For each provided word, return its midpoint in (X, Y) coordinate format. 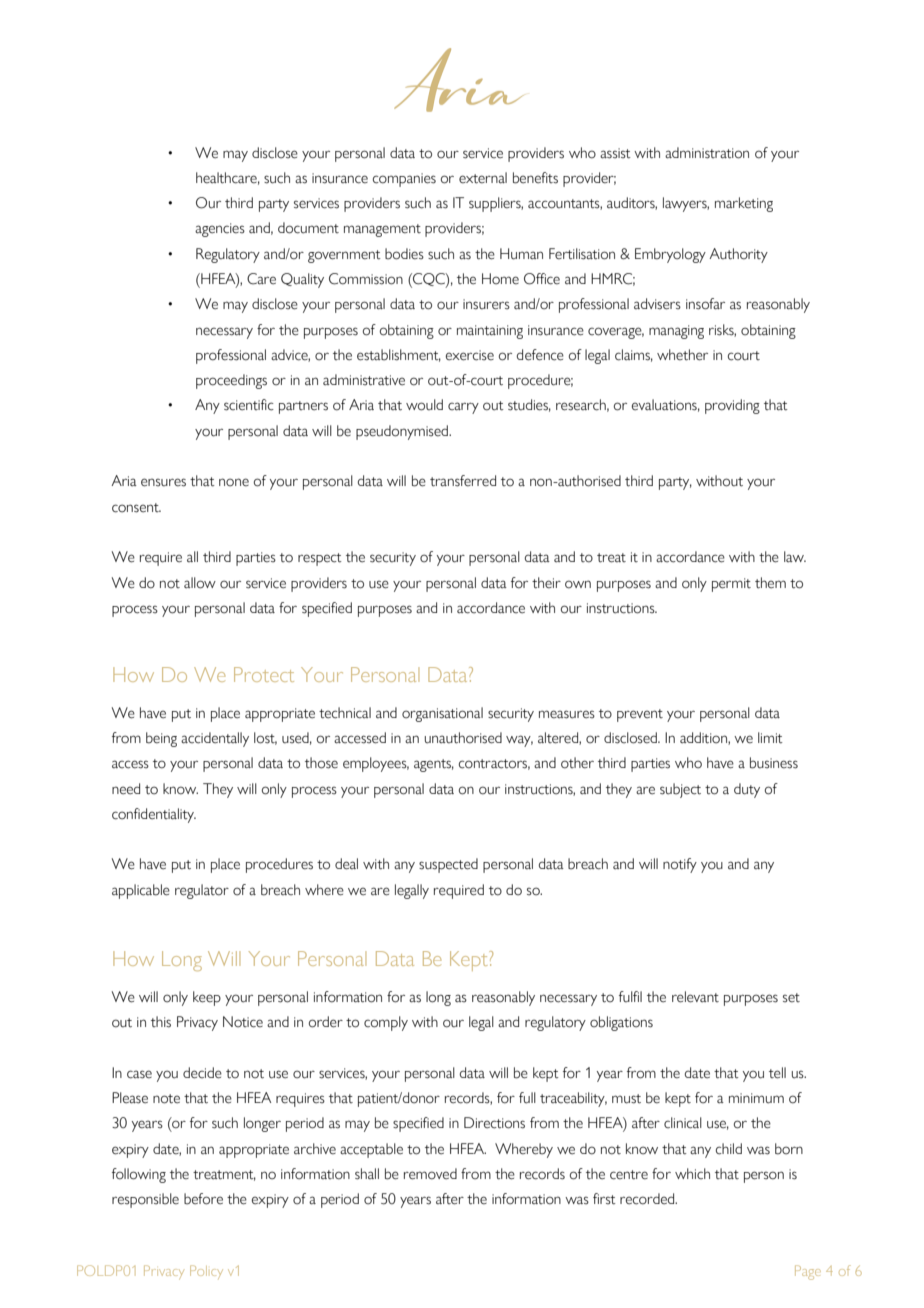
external (483, 178)
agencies (220, 230)
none (234, 482)
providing (732, 406)
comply (386, 1023)
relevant (695, 997)
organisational (442, 714)
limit (770, 738)
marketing (744, 204)
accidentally (215, 739)
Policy (206, 1272)
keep (207, 998)
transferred (463, 481)
